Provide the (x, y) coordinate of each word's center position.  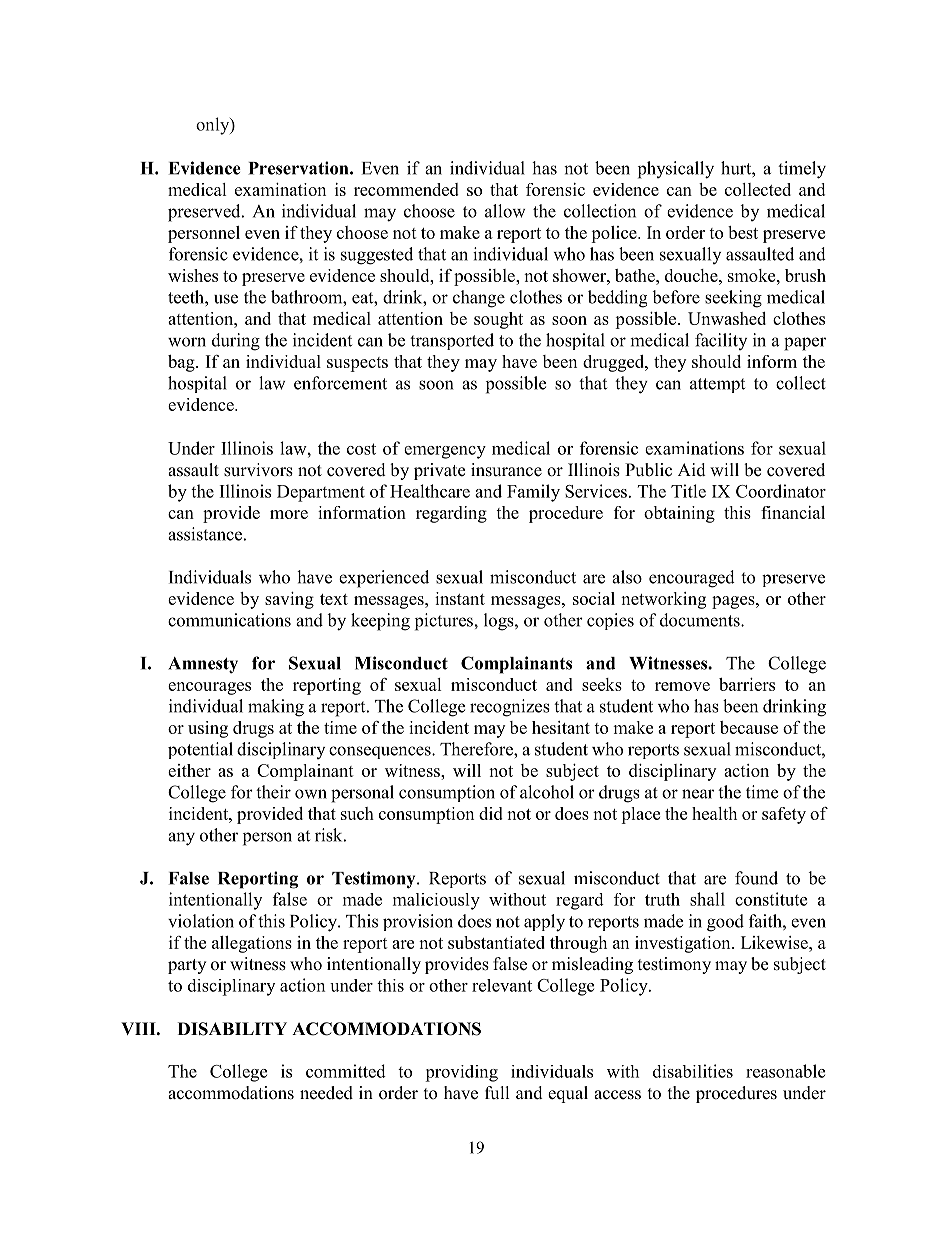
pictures (445, 622)
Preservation (299, 168)
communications (229, 620)
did (491, 813)
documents (701, 620)
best (743, 232)
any (181, 839)
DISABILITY (232, 1029)
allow (505, 211)
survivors (258, 470)
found (756, 878)
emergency (445, 452)
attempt (717, 385)
